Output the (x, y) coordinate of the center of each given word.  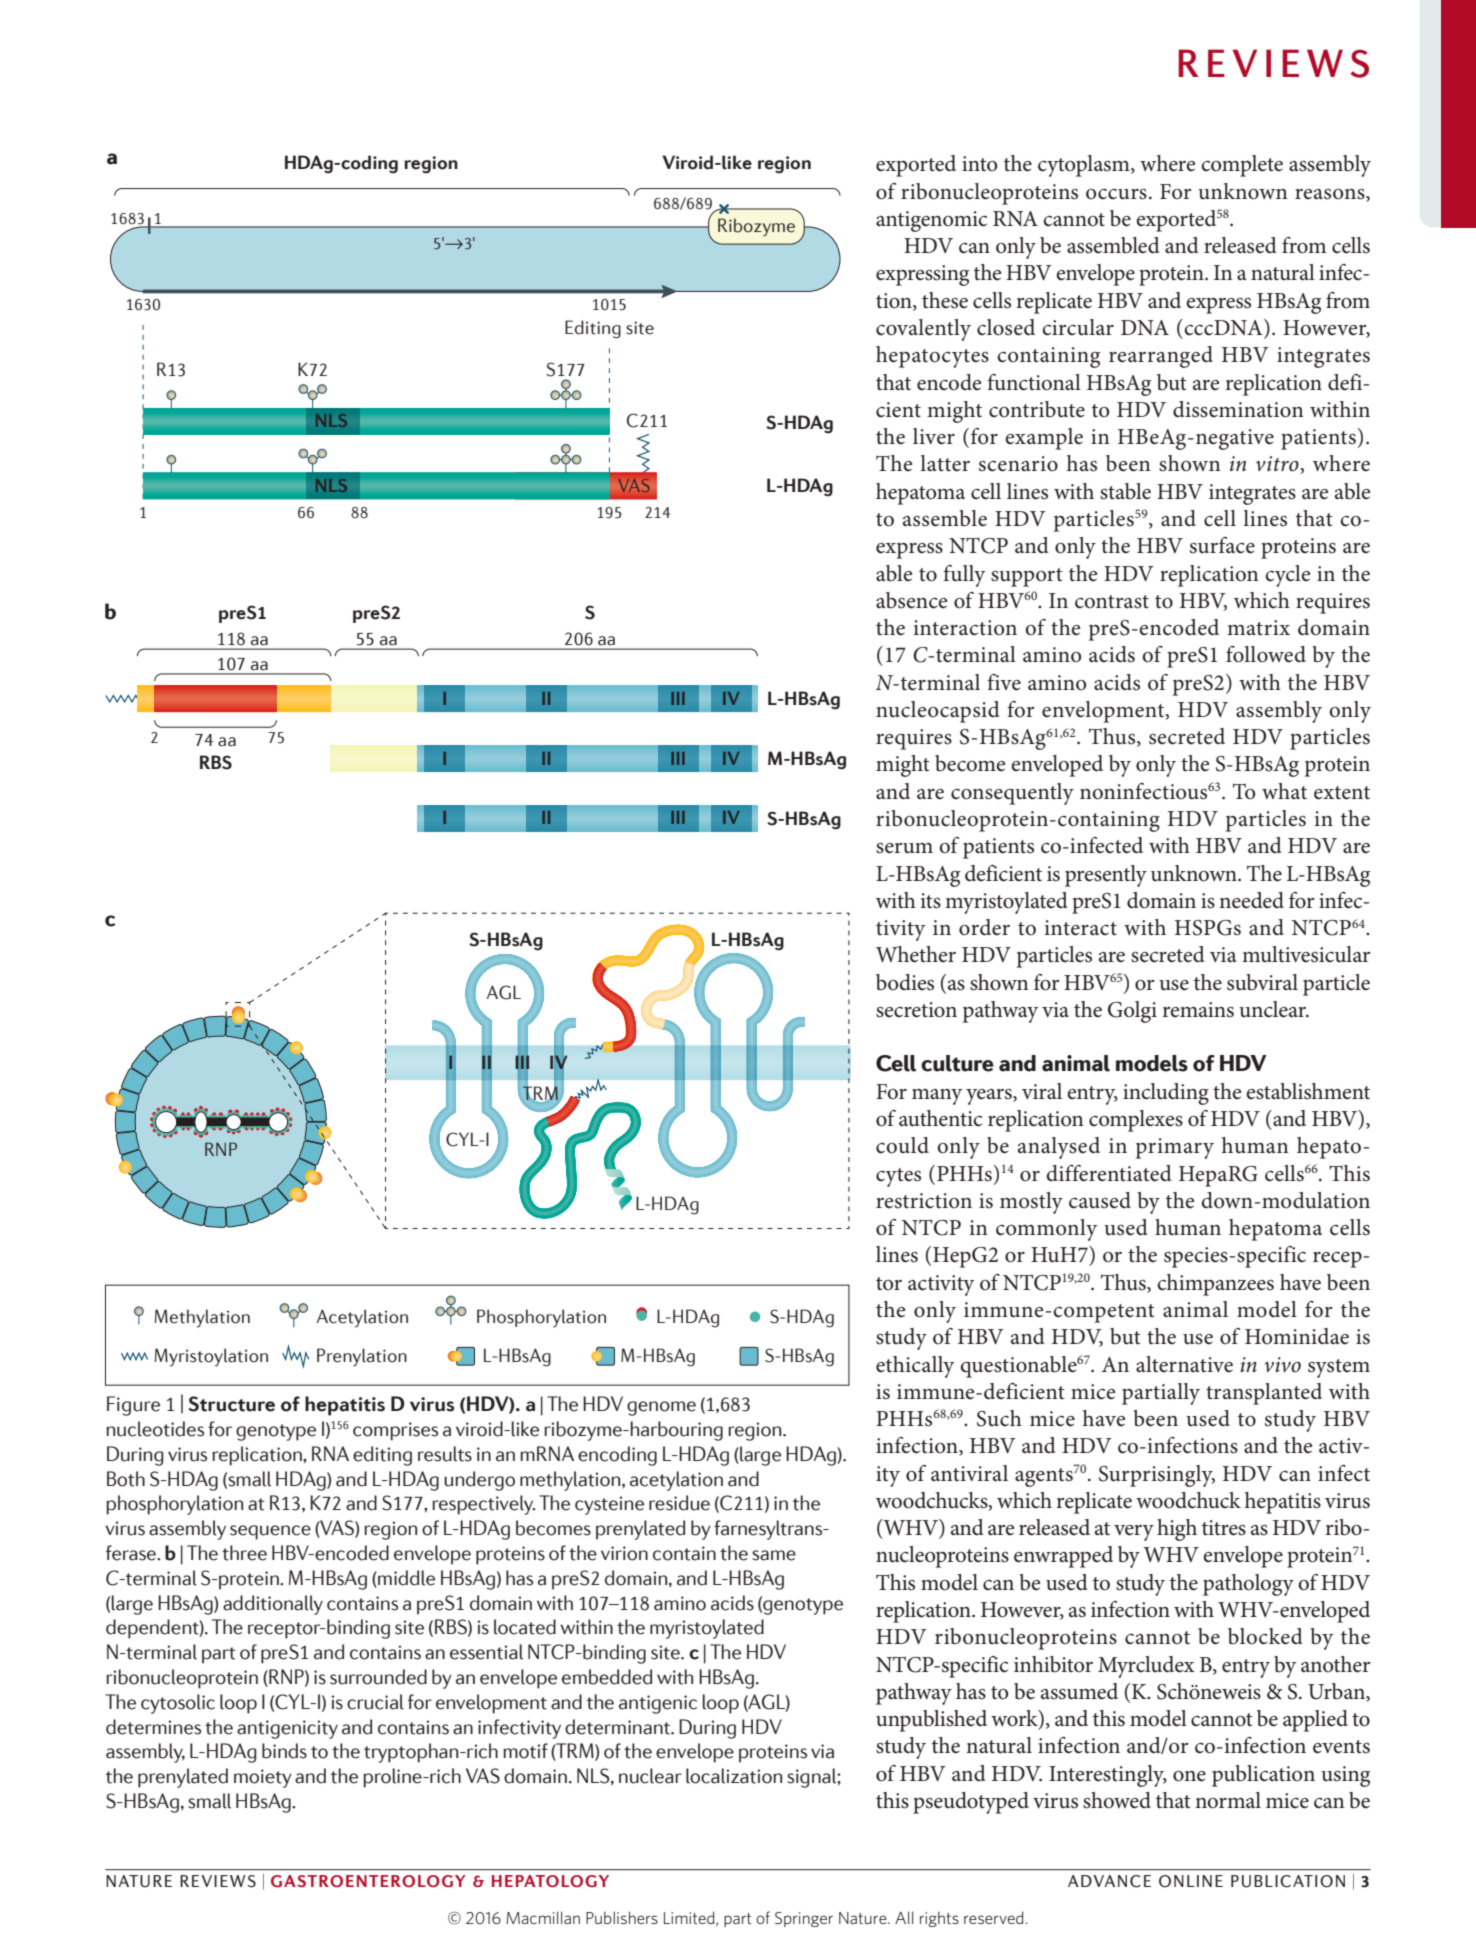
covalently (923, 330)
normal (1228, 1800)
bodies (905, 982)
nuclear (650, 1776)
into (979, 164)
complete (1242, 166)
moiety (263, 1778)
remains (1198, 1010)
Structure (231, 1404)
